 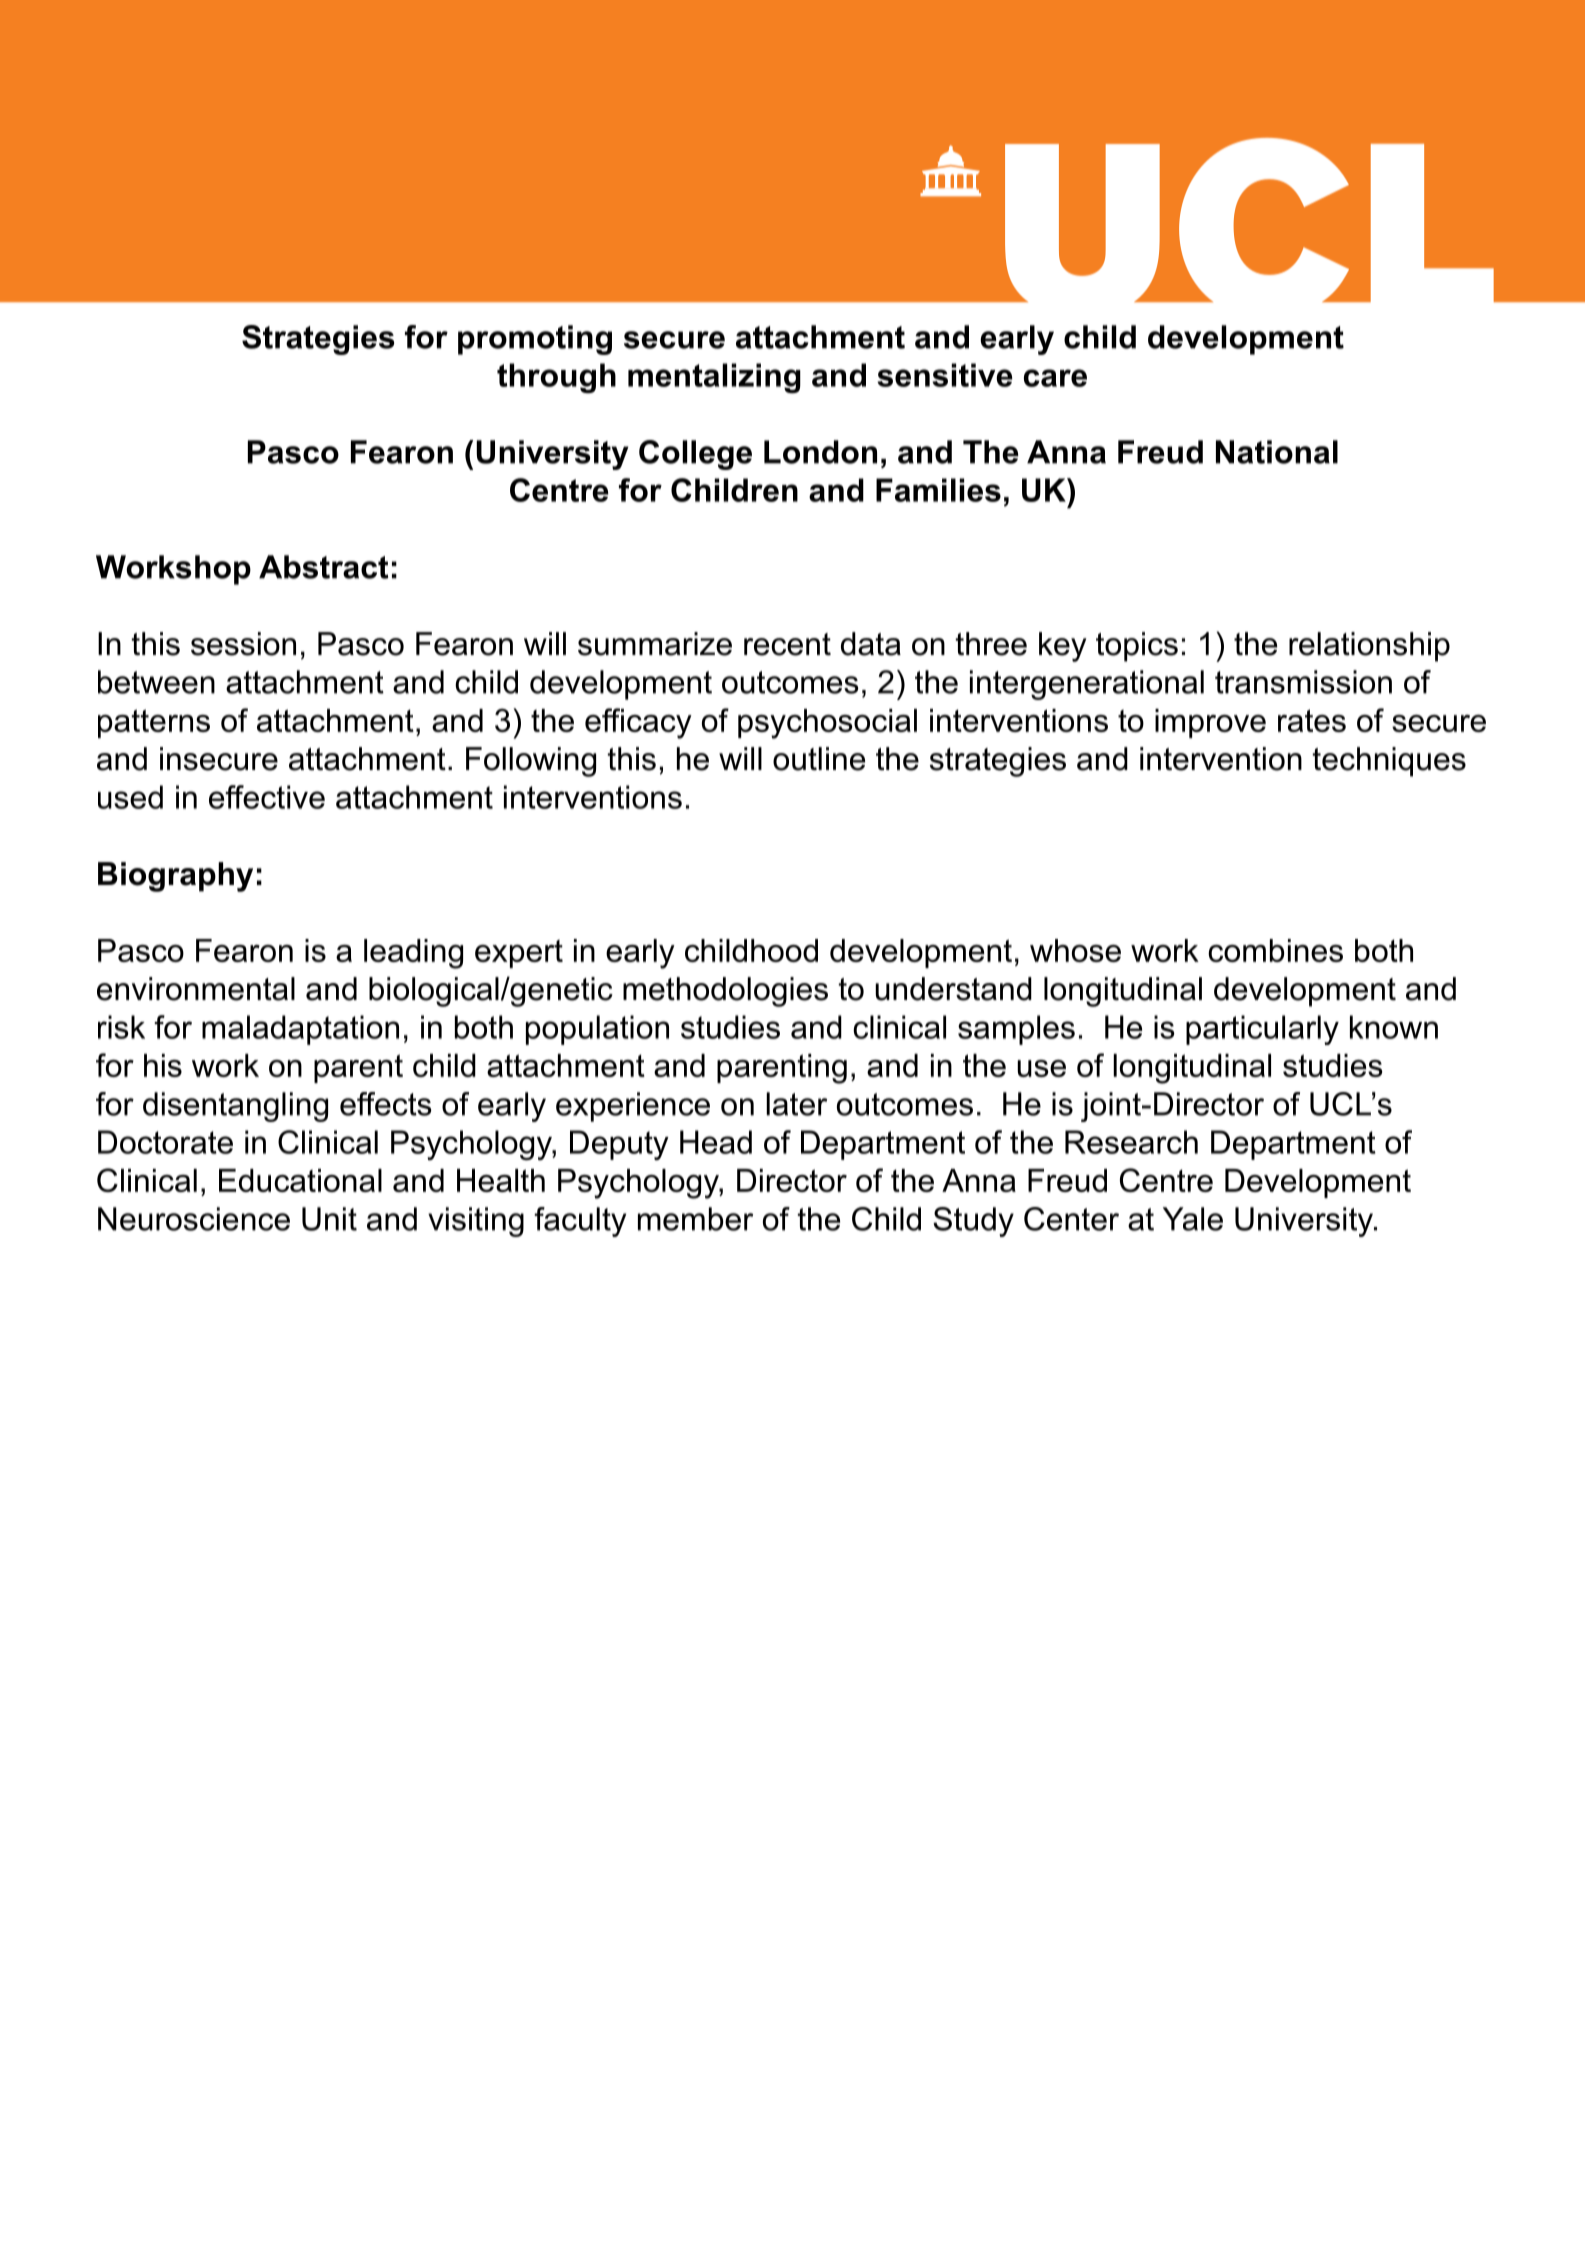 I want to click on methodologies, so click(x=725, y=992).
